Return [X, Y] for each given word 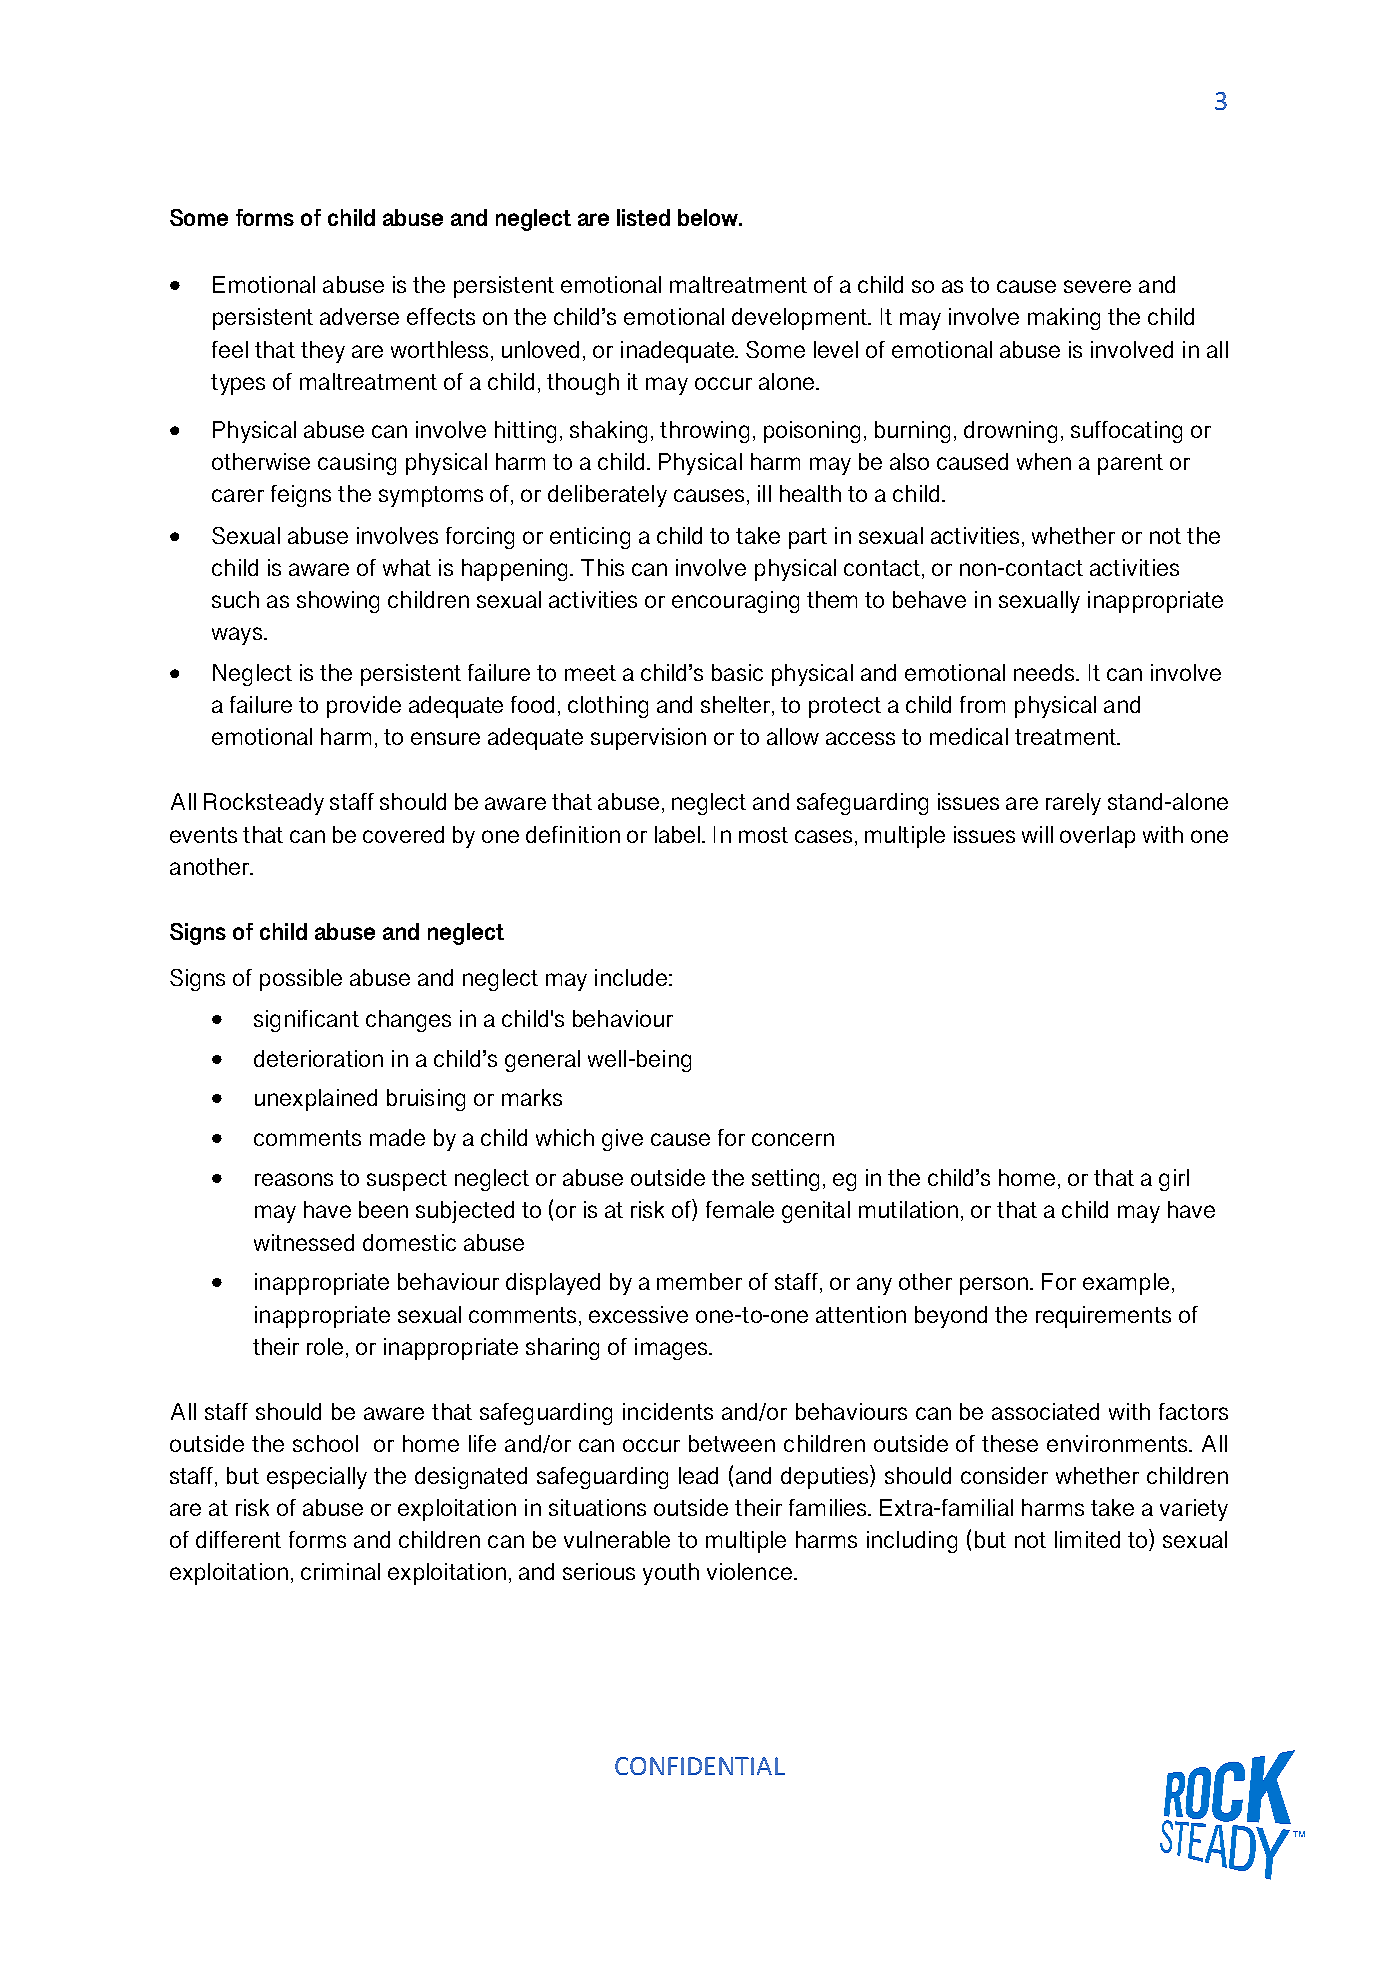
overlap [1097, 837]
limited [1087, 1539]
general [542, 1061]
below [709, 217]
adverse [359, 316]
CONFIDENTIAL [700, 1766]
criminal [340, 1571]
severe [1097, 286]
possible [301, 980]
